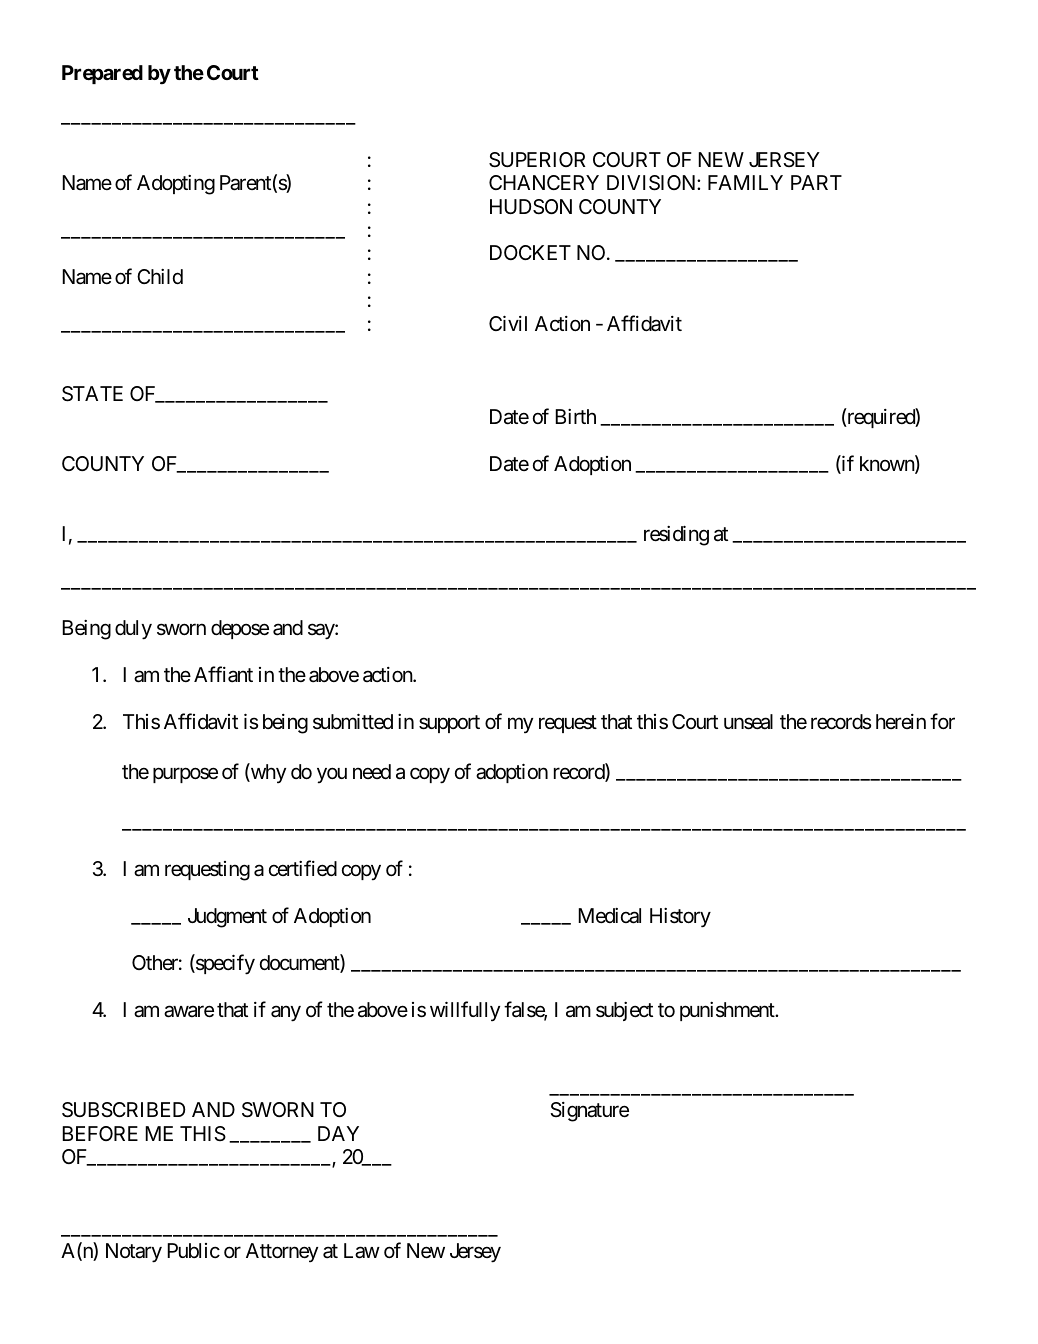  I want to click on Prepared, so click(102, 74).
